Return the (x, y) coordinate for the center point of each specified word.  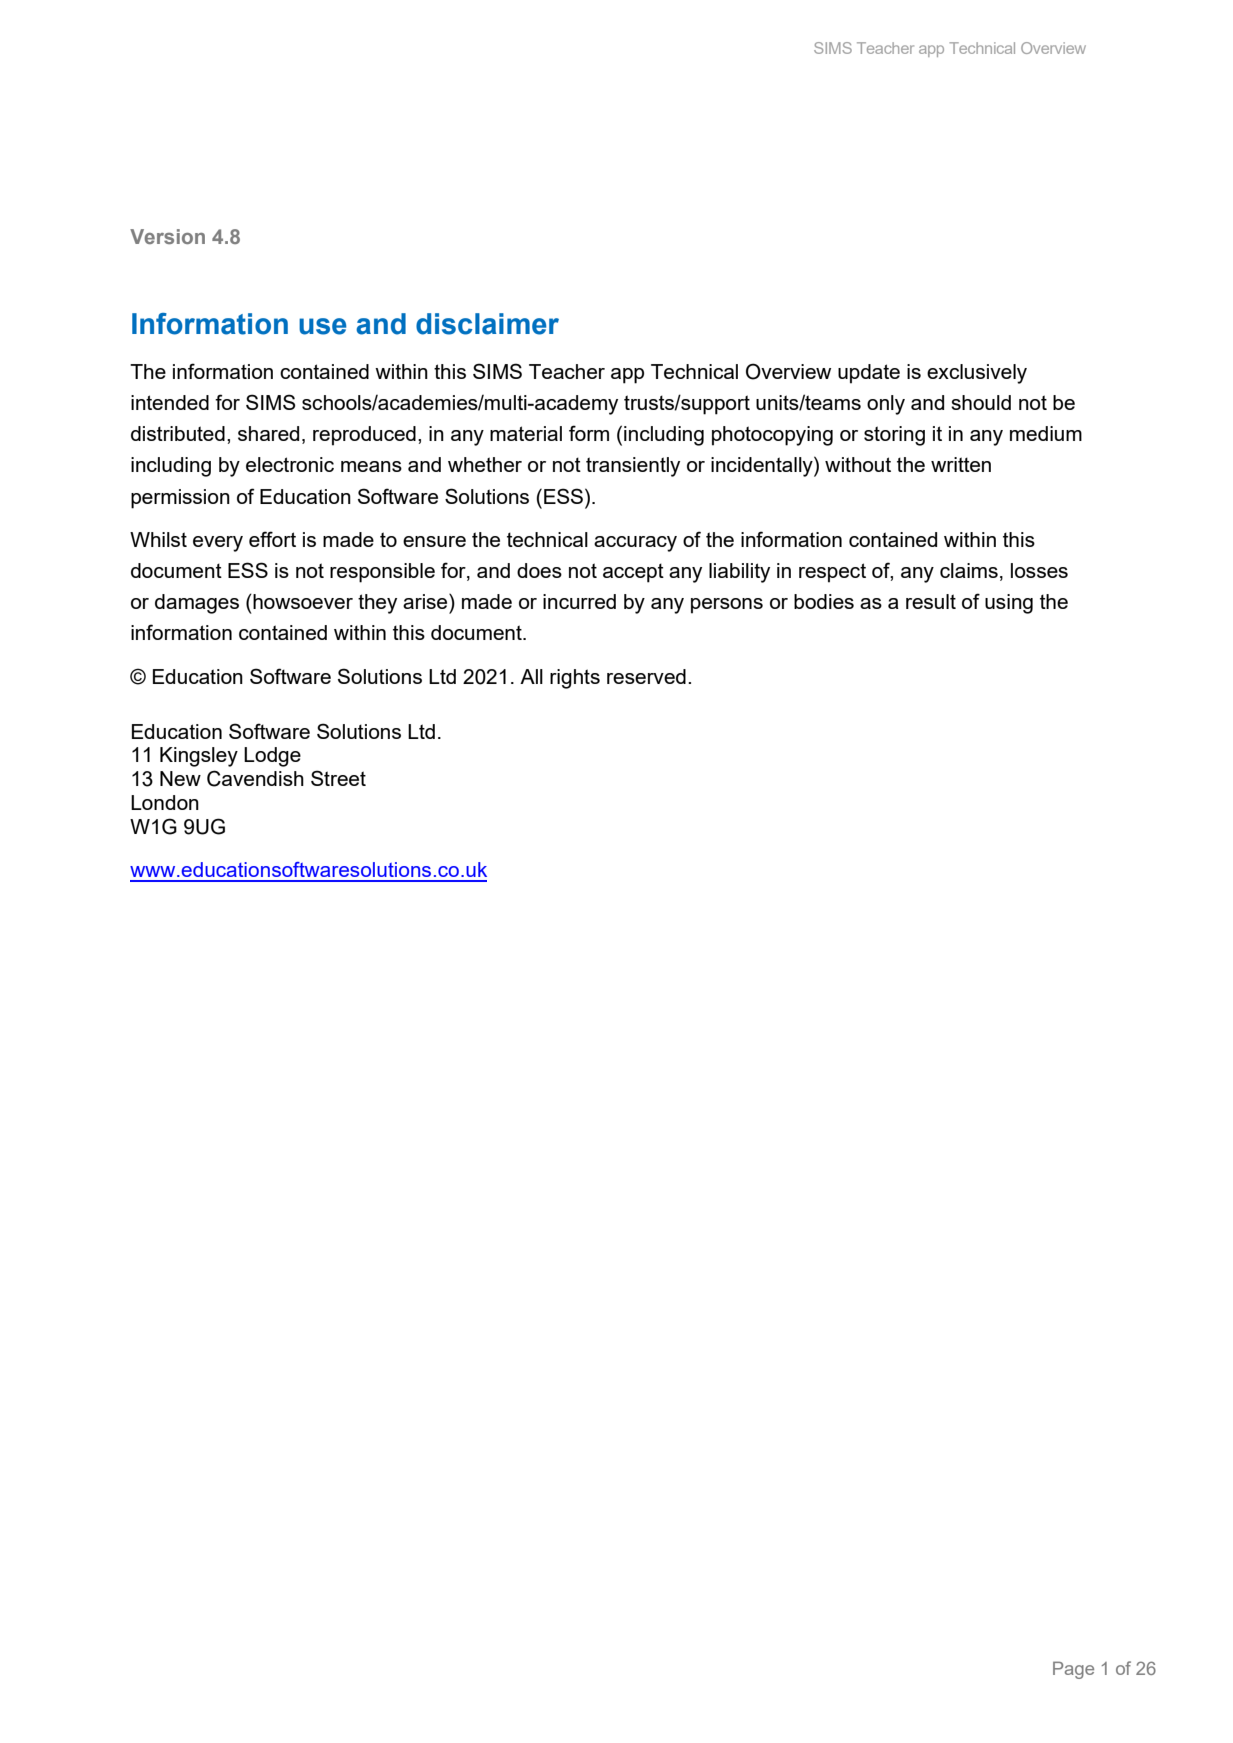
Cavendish (255, 778)
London (165, 802)
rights (575, 679)
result (931, 601)
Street (338, 778)
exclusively (977, 374)
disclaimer (487, 324)
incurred (579, 601)
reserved (646, 676)
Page (1073, 1670)
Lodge (272, 757)
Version (167, 236)
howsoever (302, 601)
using (1009, 604)
